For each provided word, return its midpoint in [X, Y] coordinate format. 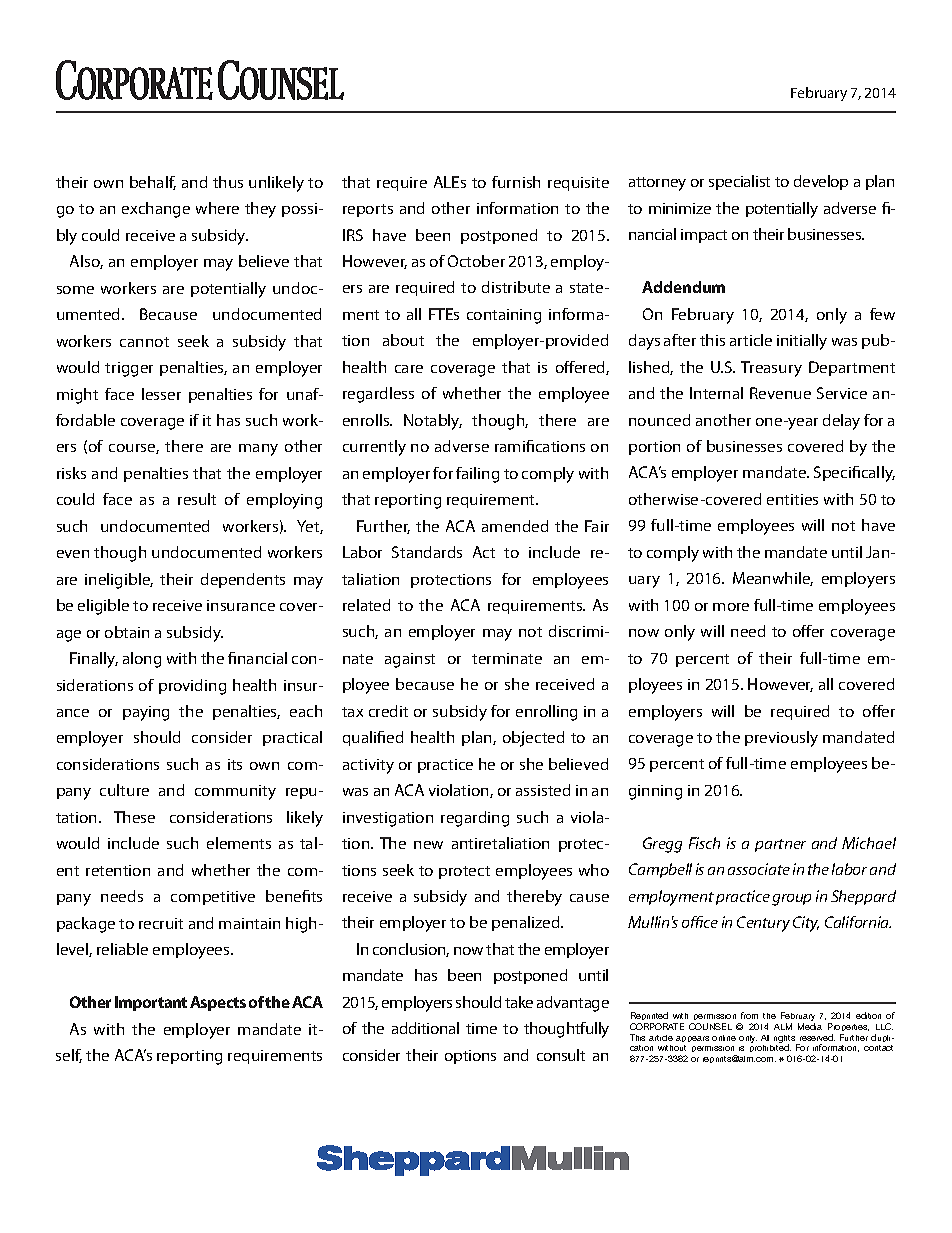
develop [821, 182]
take [519, 1002]
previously [781, 739]
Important [151, 1003]
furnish [516, 182]
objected [533, 739]
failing [477, 475]
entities [792, 499]
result [197, 499]
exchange [156, 210]
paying [146, 713]
